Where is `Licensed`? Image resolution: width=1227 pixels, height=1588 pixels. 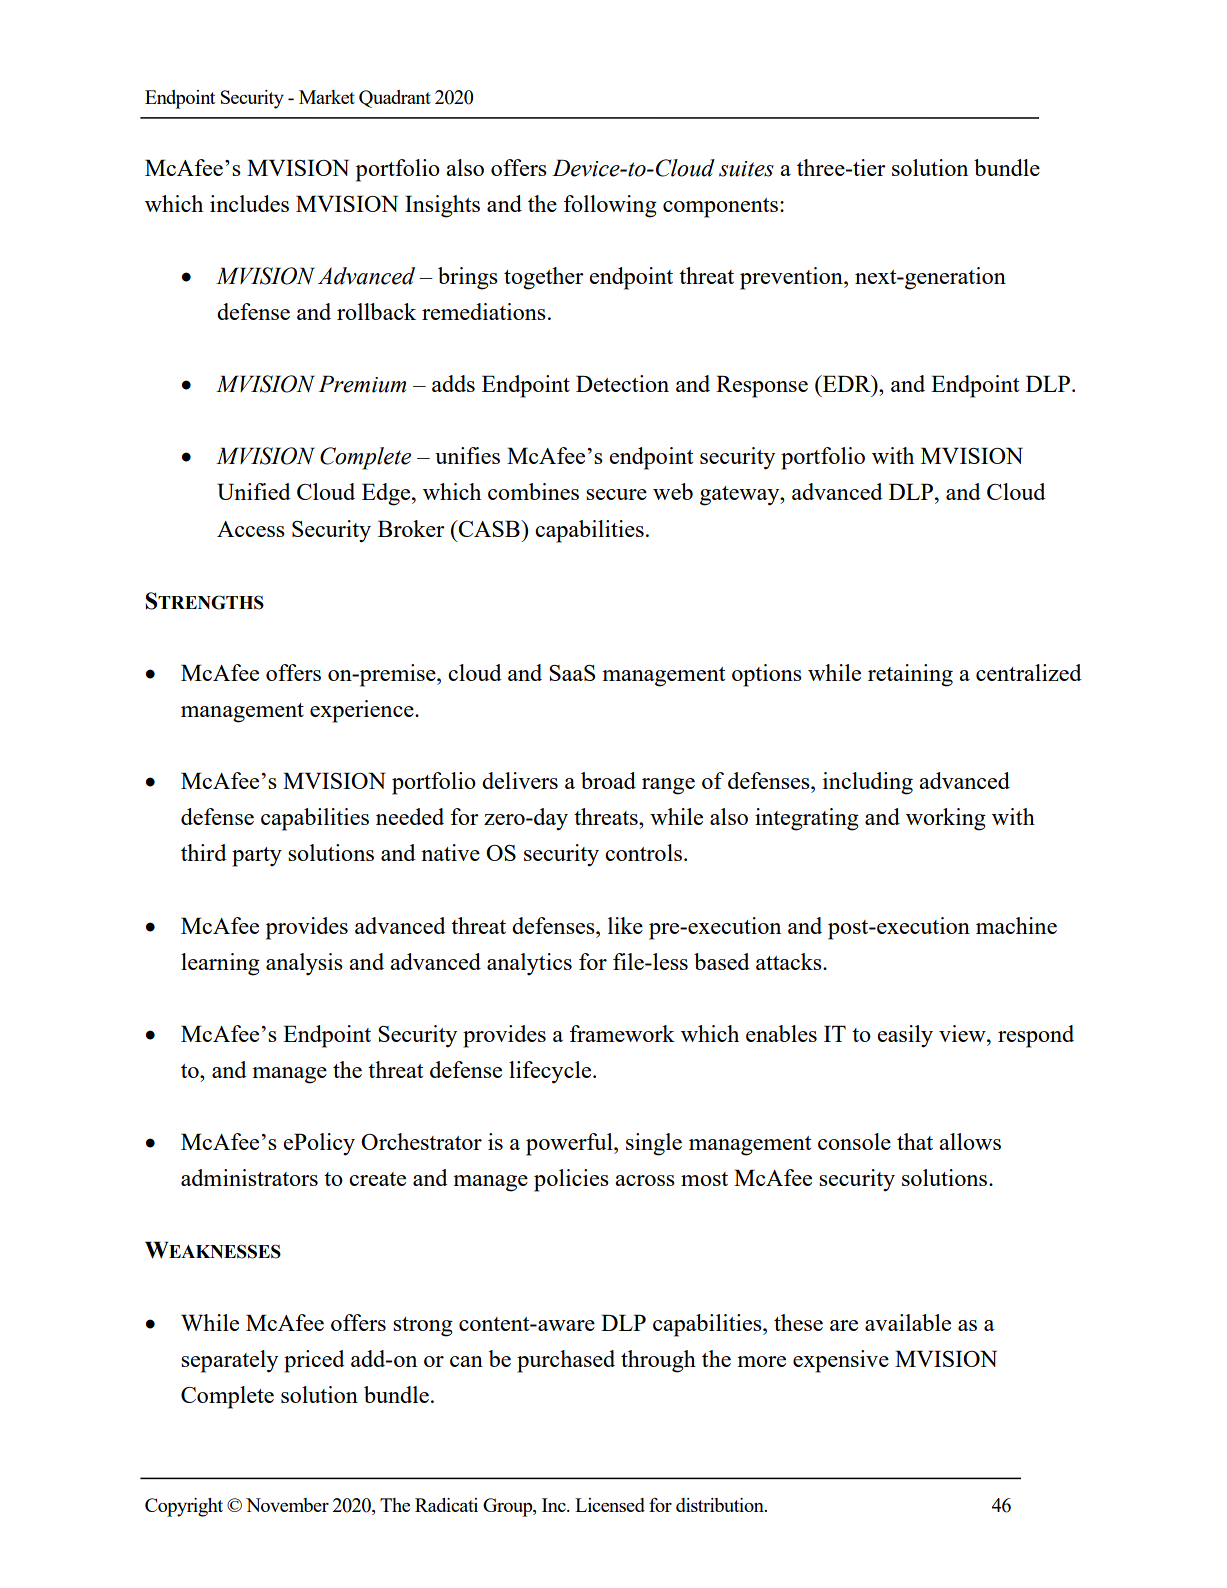
Licensed is located at coordinates (610, 1505).
